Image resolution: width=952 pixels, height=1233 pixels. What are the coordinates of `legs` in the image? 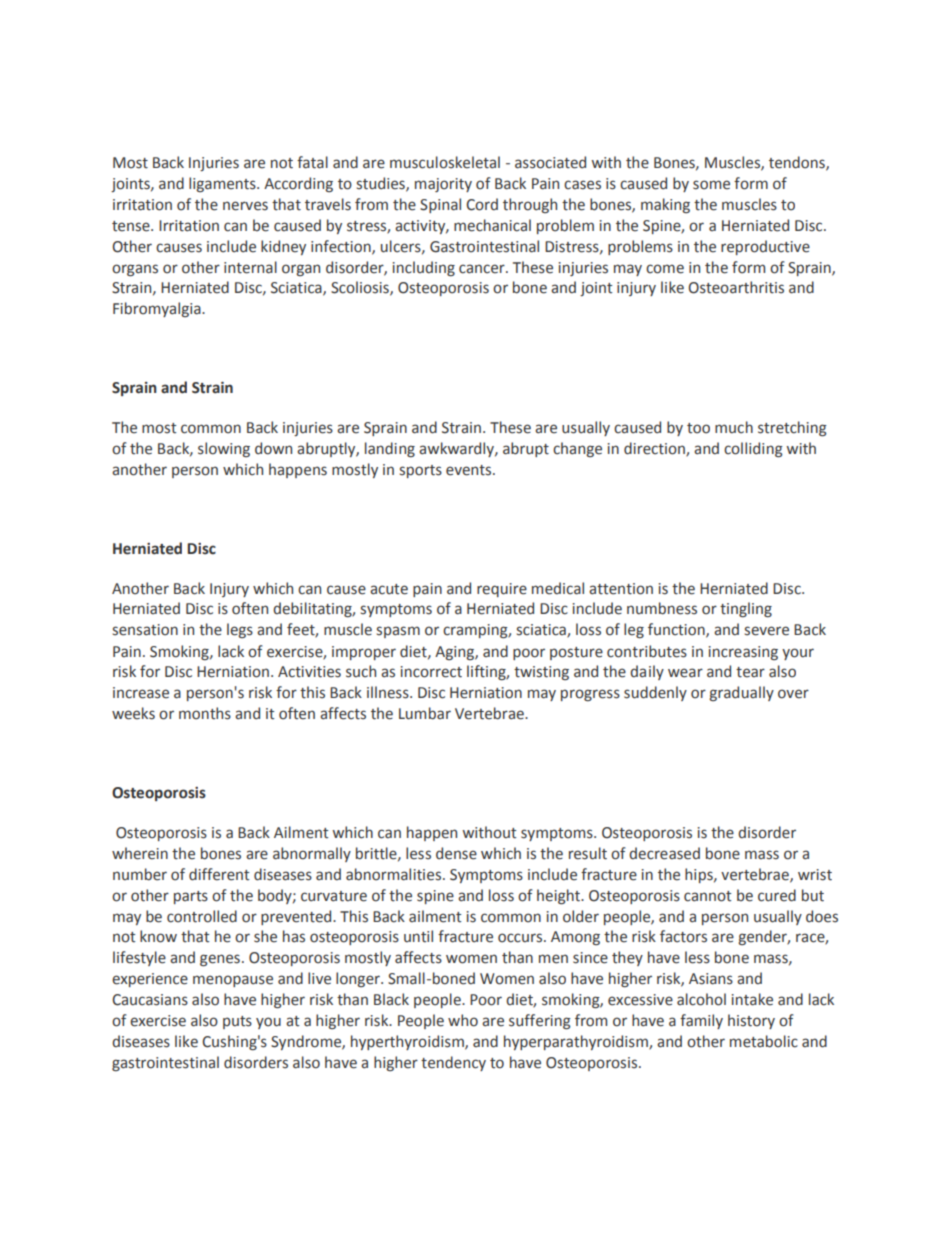 It's located at (240, 630).
